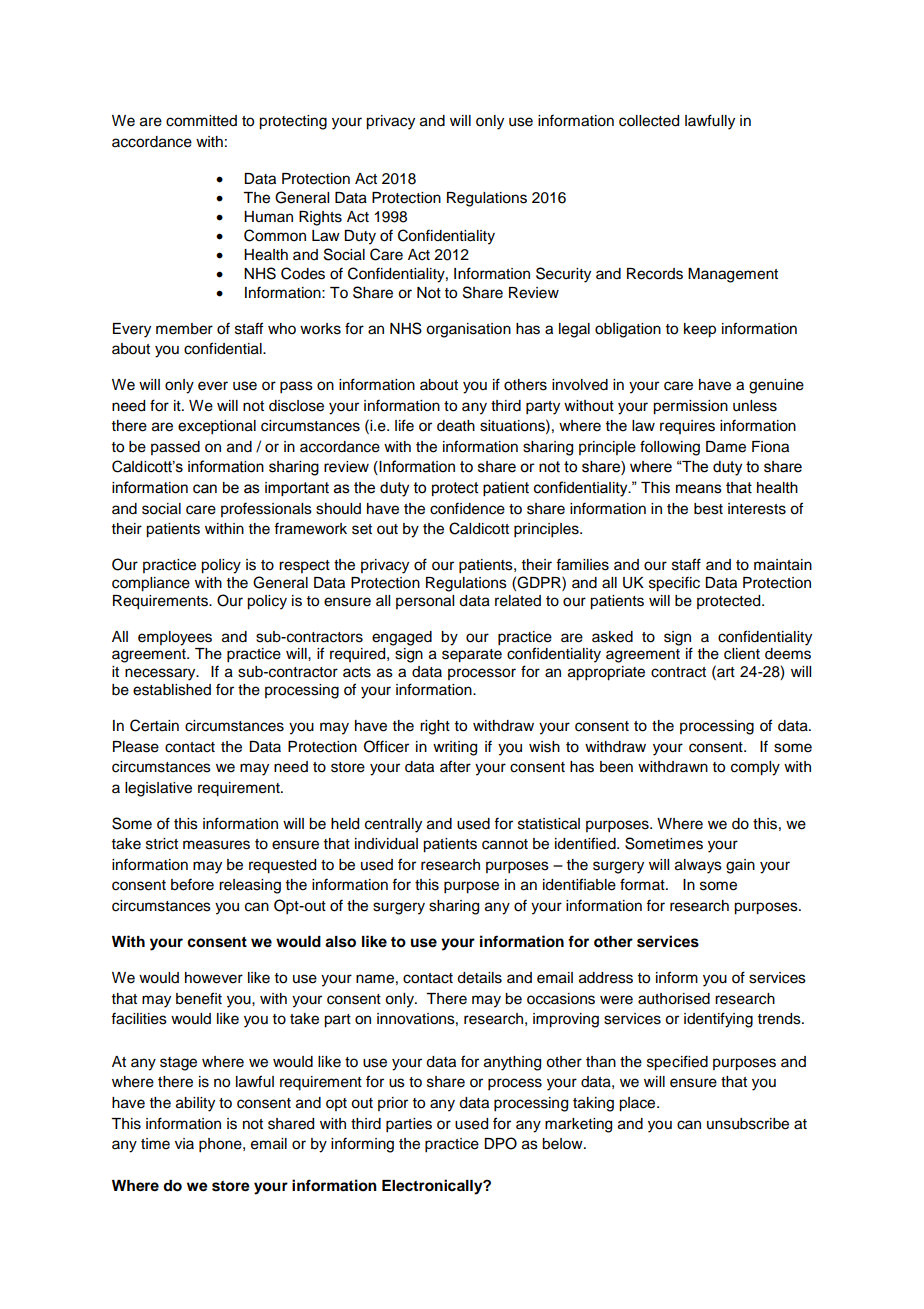  What do you see at coordinates (472, 656) in the screenshot?
I see `separate` at bounding box center [472, 656].
